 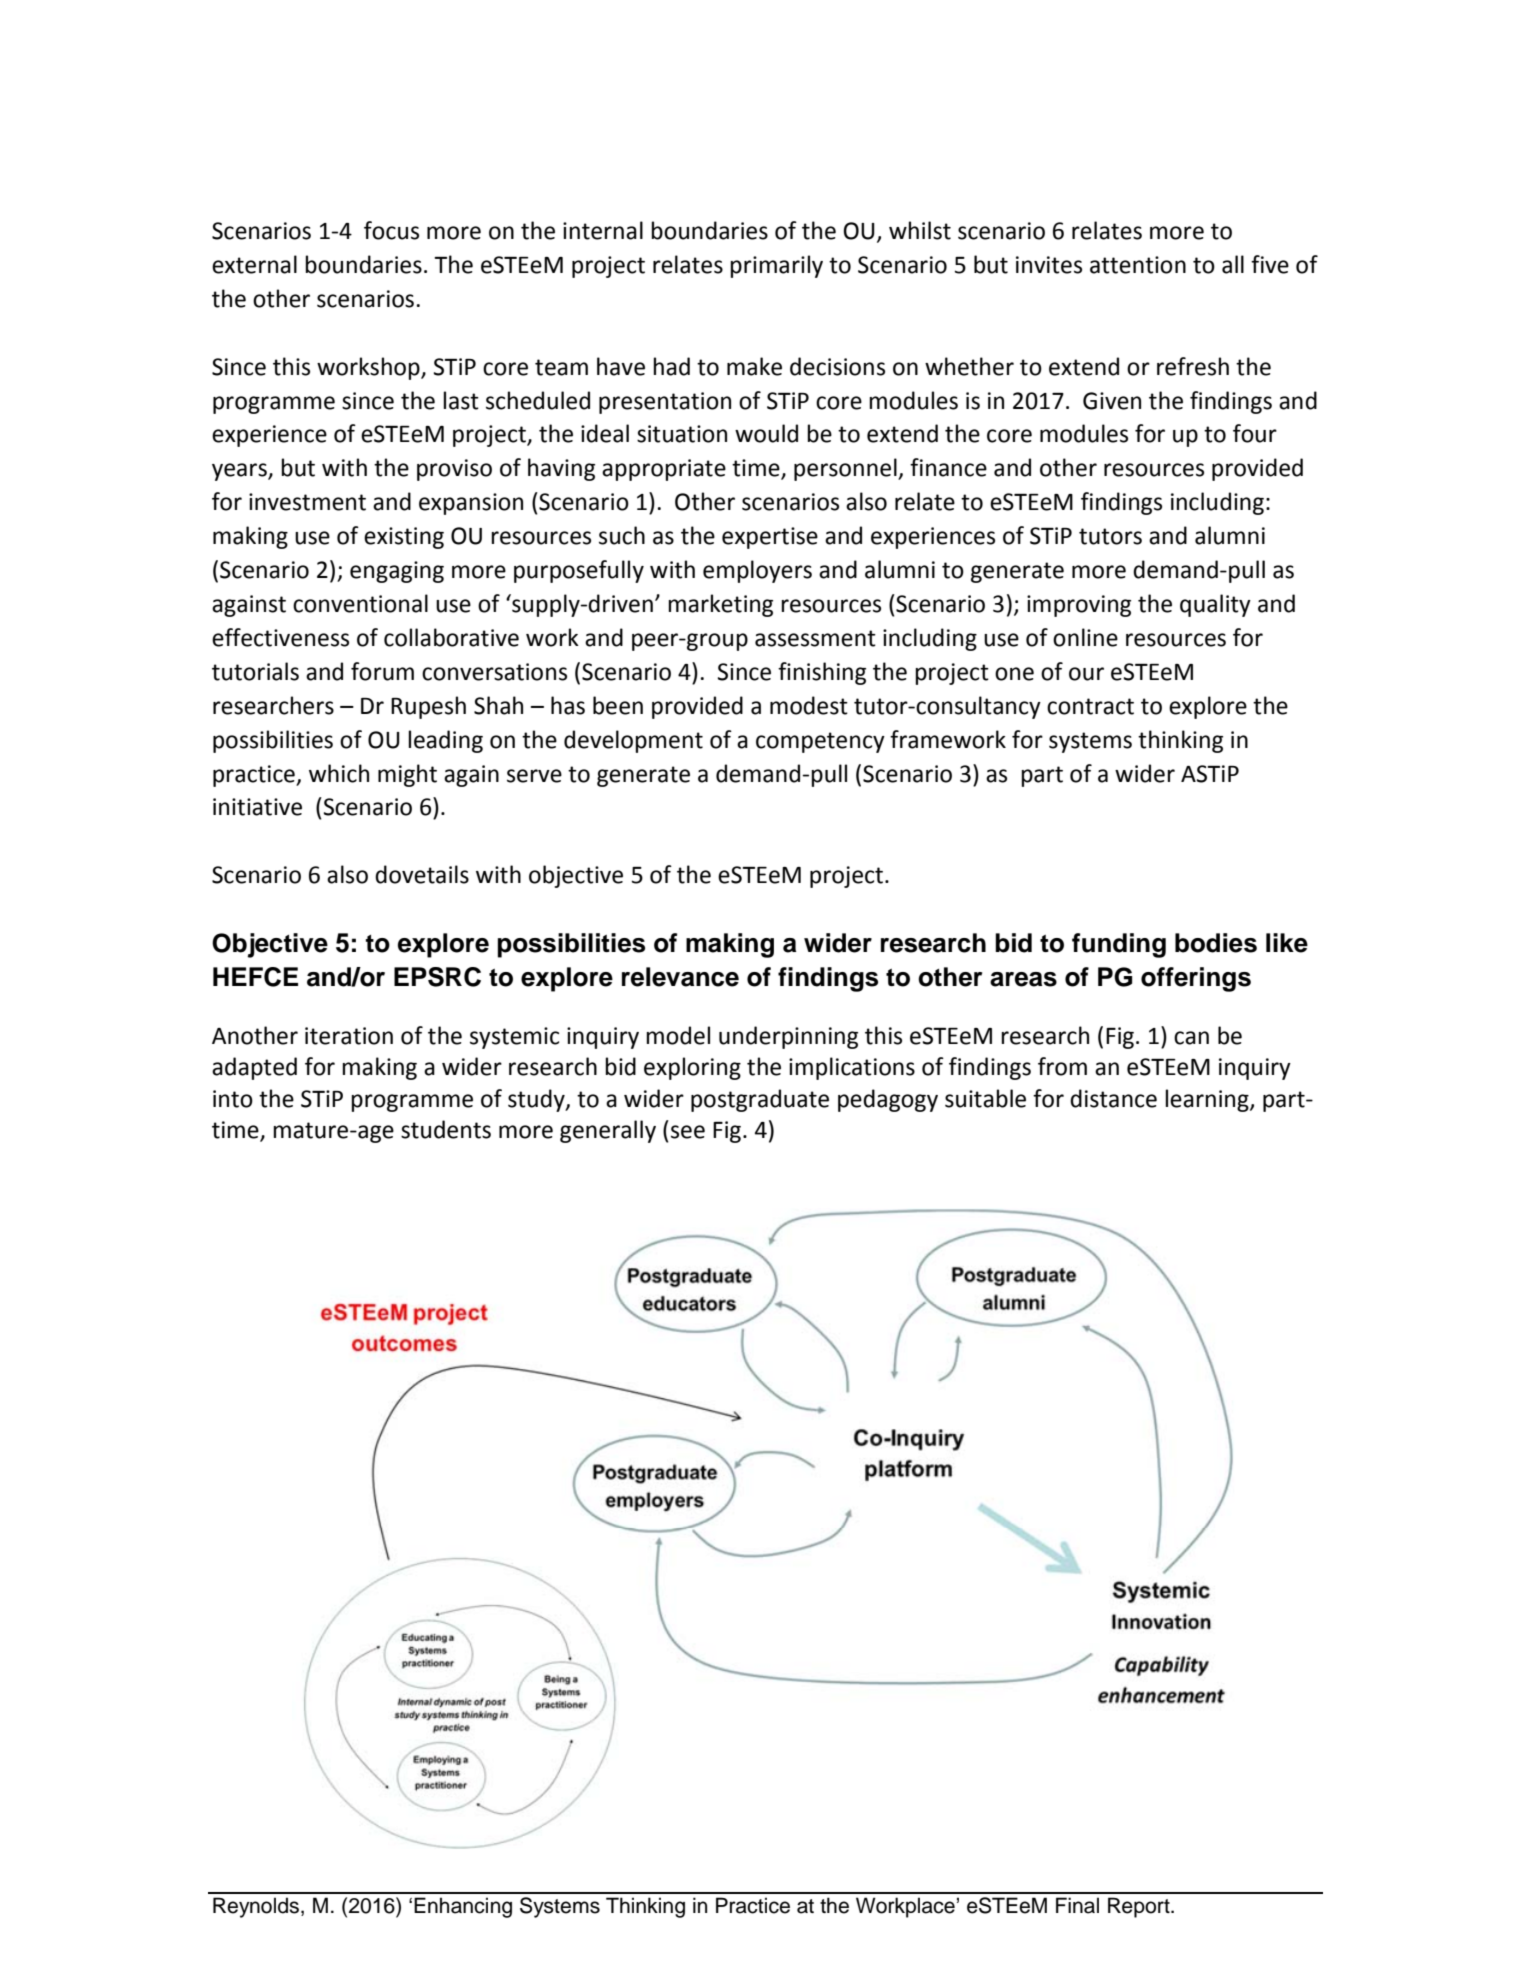 I want to click on attention, so click(x=1138, y=265).
